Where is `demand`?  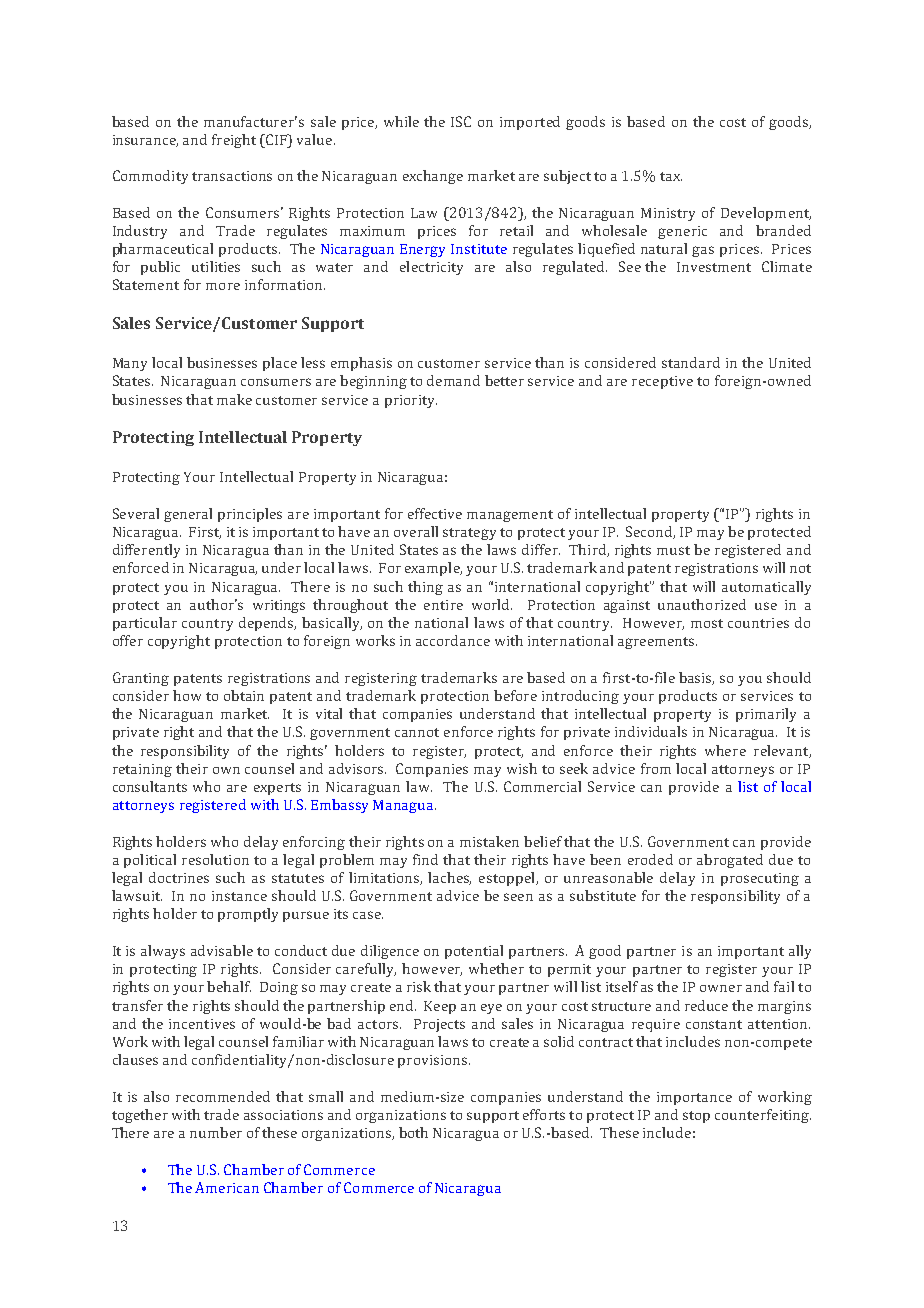 demand is located at coordinates (453, 380).
